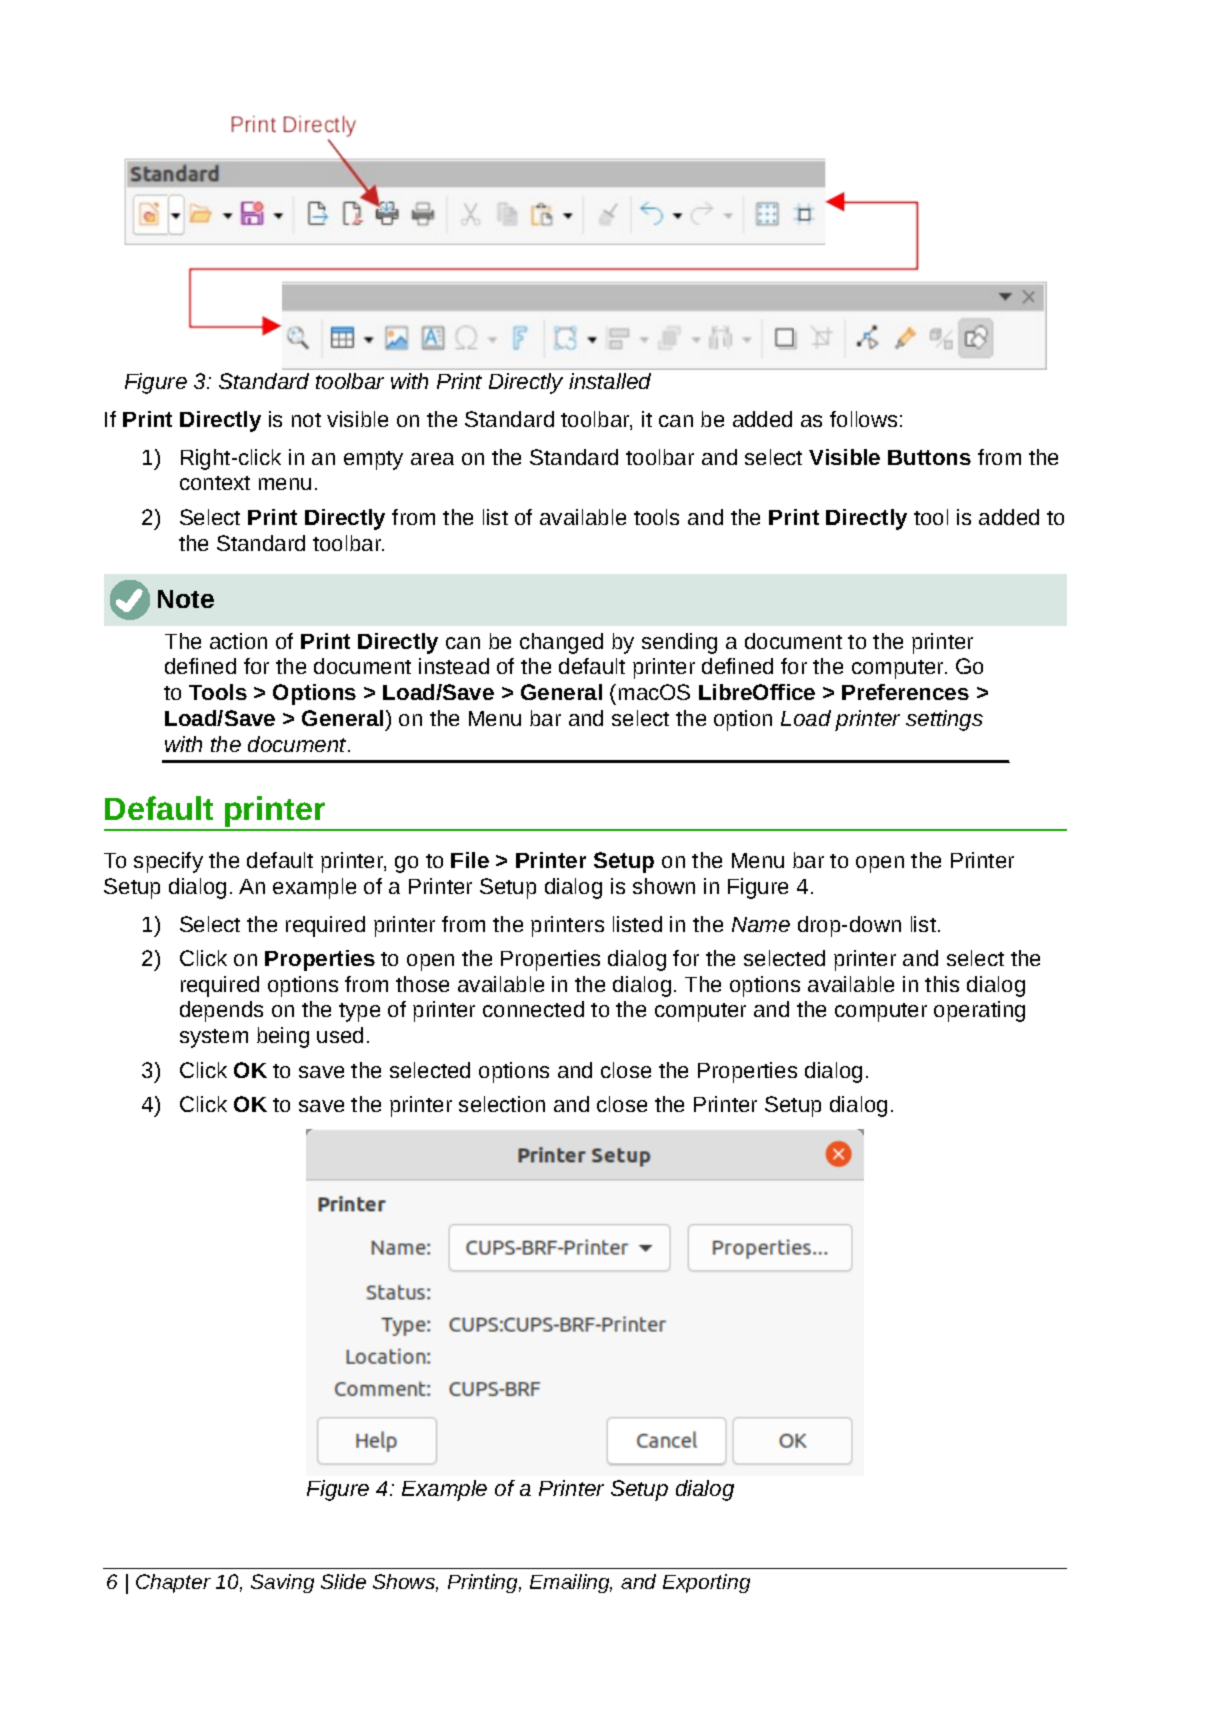 The height and width of the screenshot is (1713, 1211). I want to click on Exporting, so click(706, 1583).
